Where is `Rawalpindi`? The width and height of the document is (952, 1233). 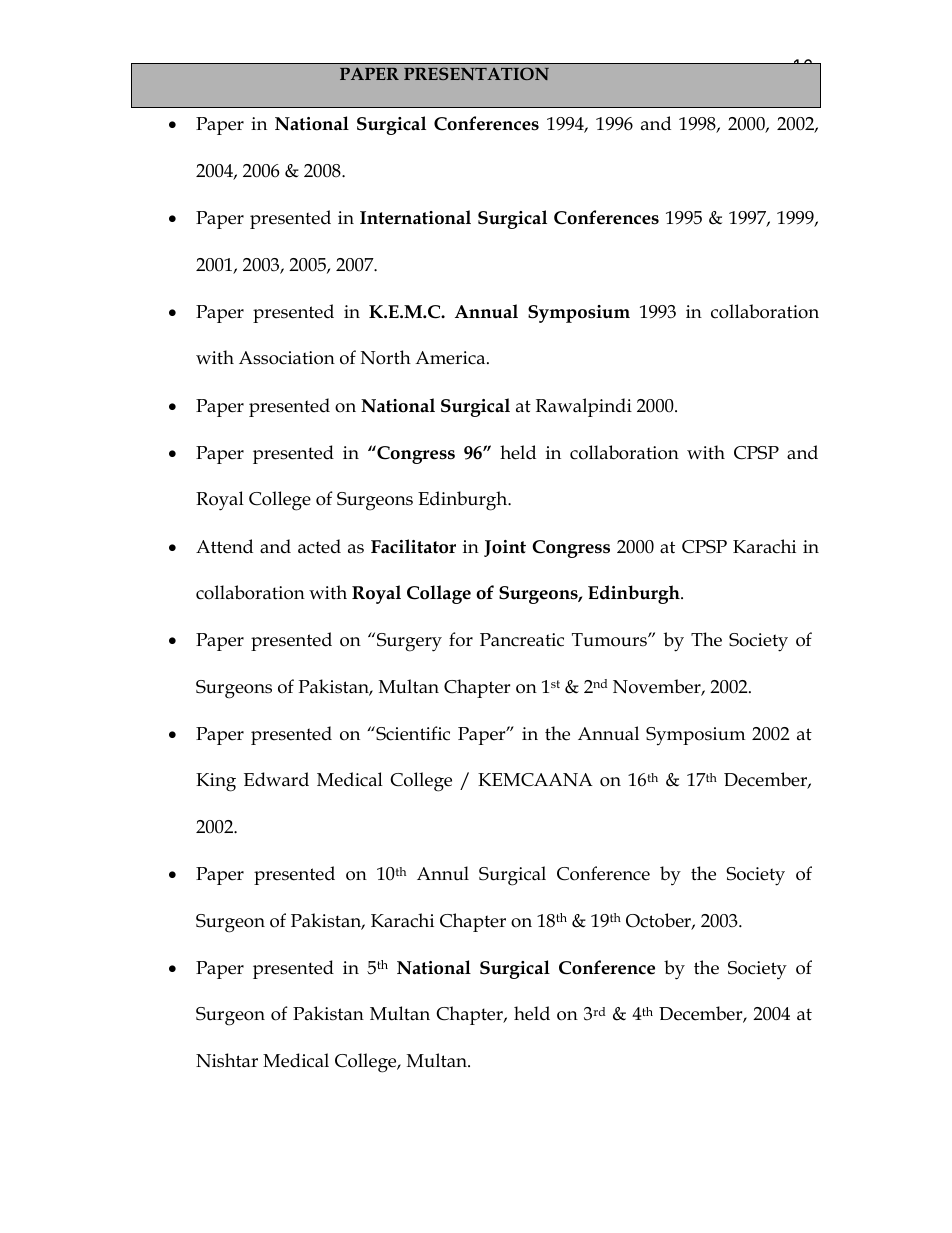
Rawalpindi is located at coordinates (584, 407).
